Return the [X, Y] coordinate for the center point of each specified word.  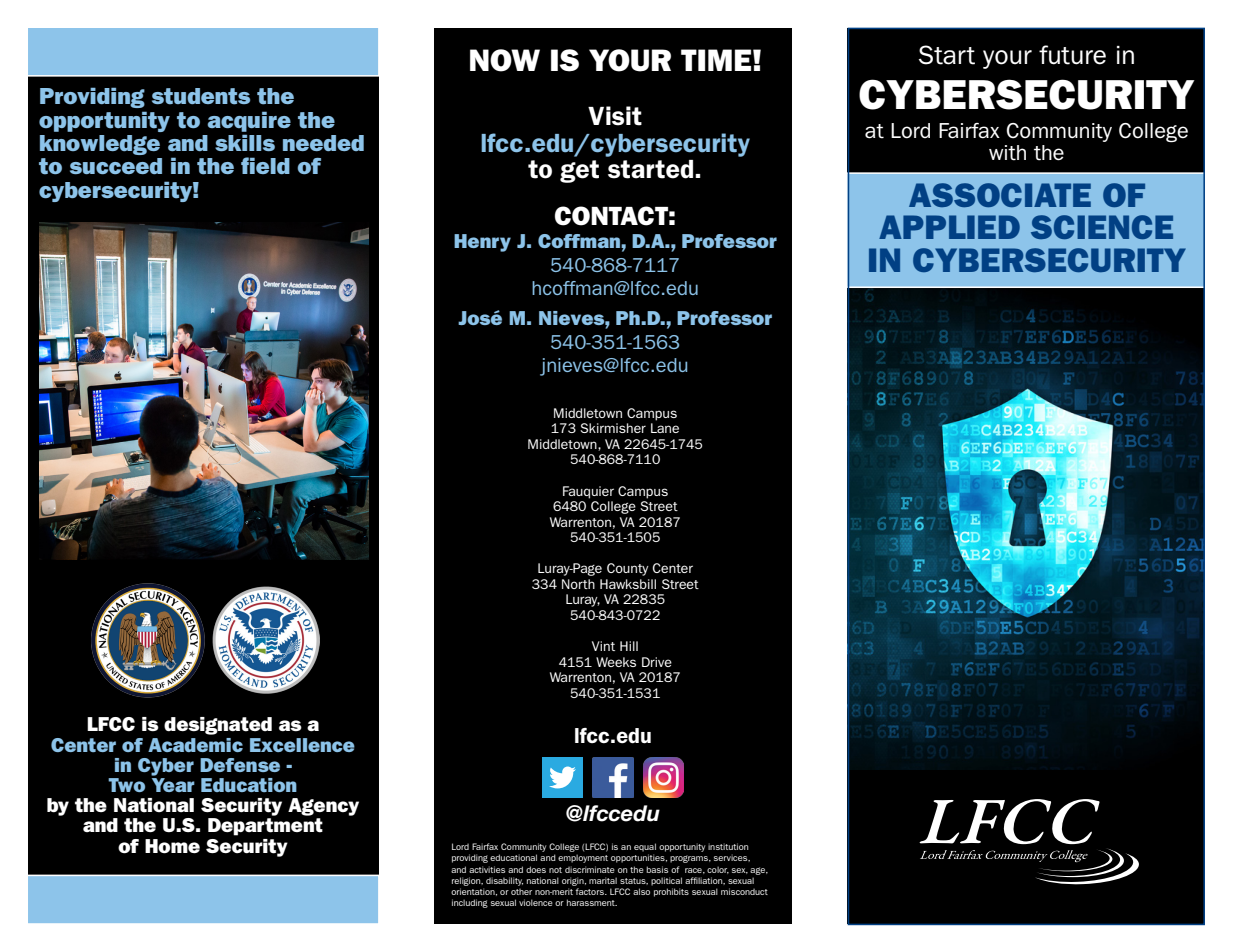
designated [218, 726]
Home [172, 846]
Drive [657, 662]
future [1072, 55]
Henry [482, 243]
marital [603, 880]
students [201, 96]
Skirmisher [613, 428]
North [578, 584]
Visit [615, 116]
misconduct [744, 891]
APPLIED [949, 227]
